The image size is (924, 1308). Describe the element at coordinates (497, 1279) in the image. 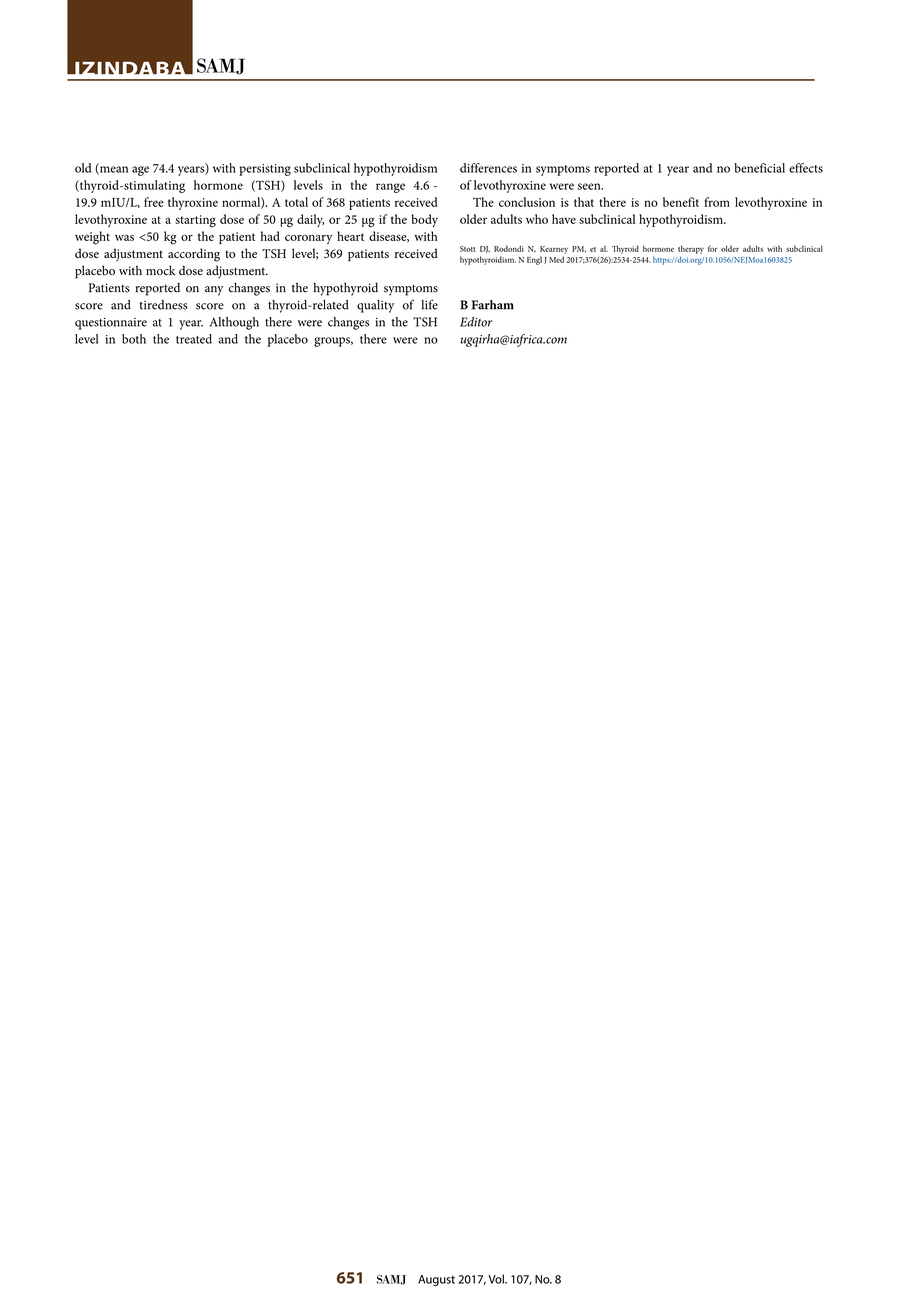

I see `Vol` at that location.
